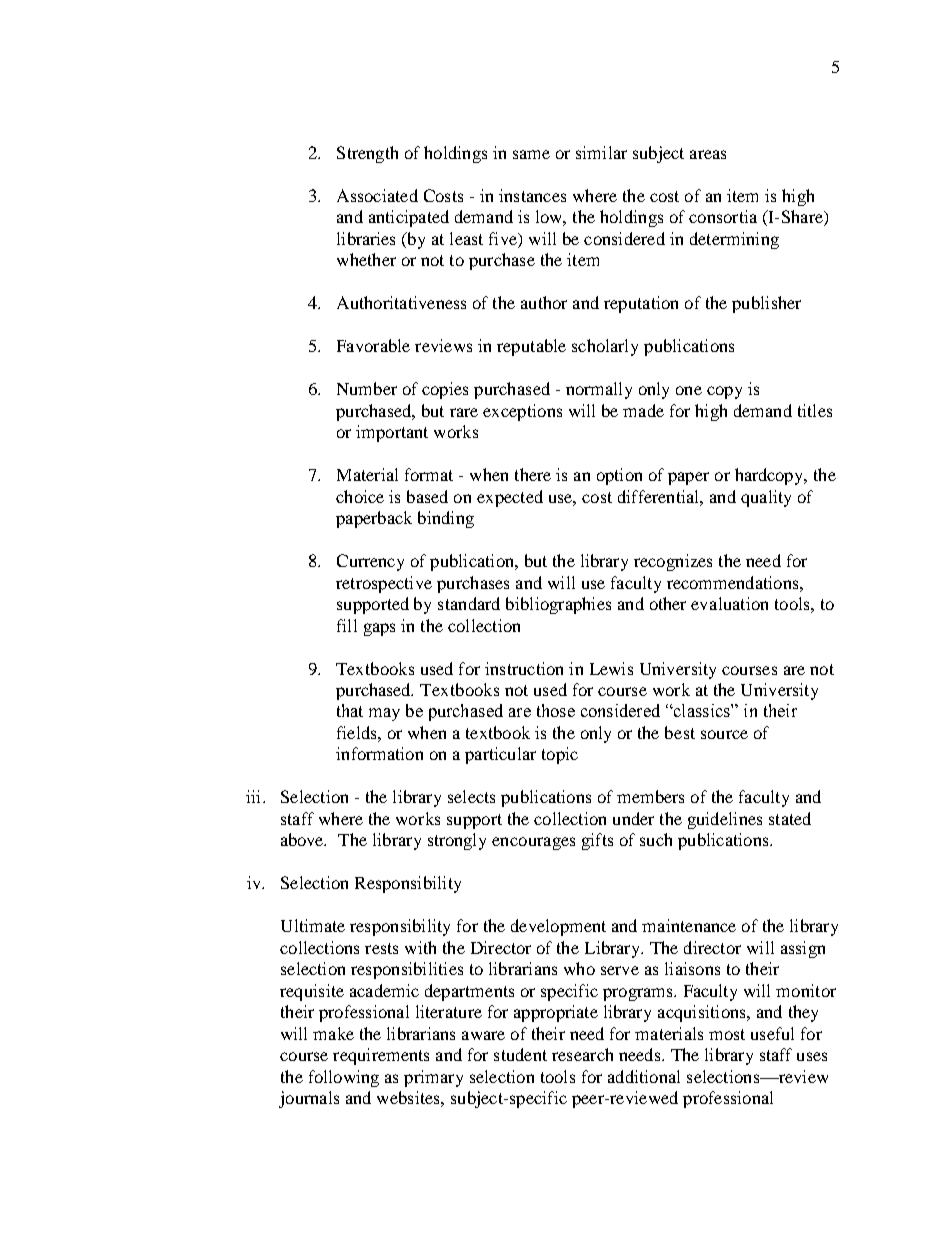  Describe the element at coordinates (532, 195) in the screenshot. I see `instances` at that location.
